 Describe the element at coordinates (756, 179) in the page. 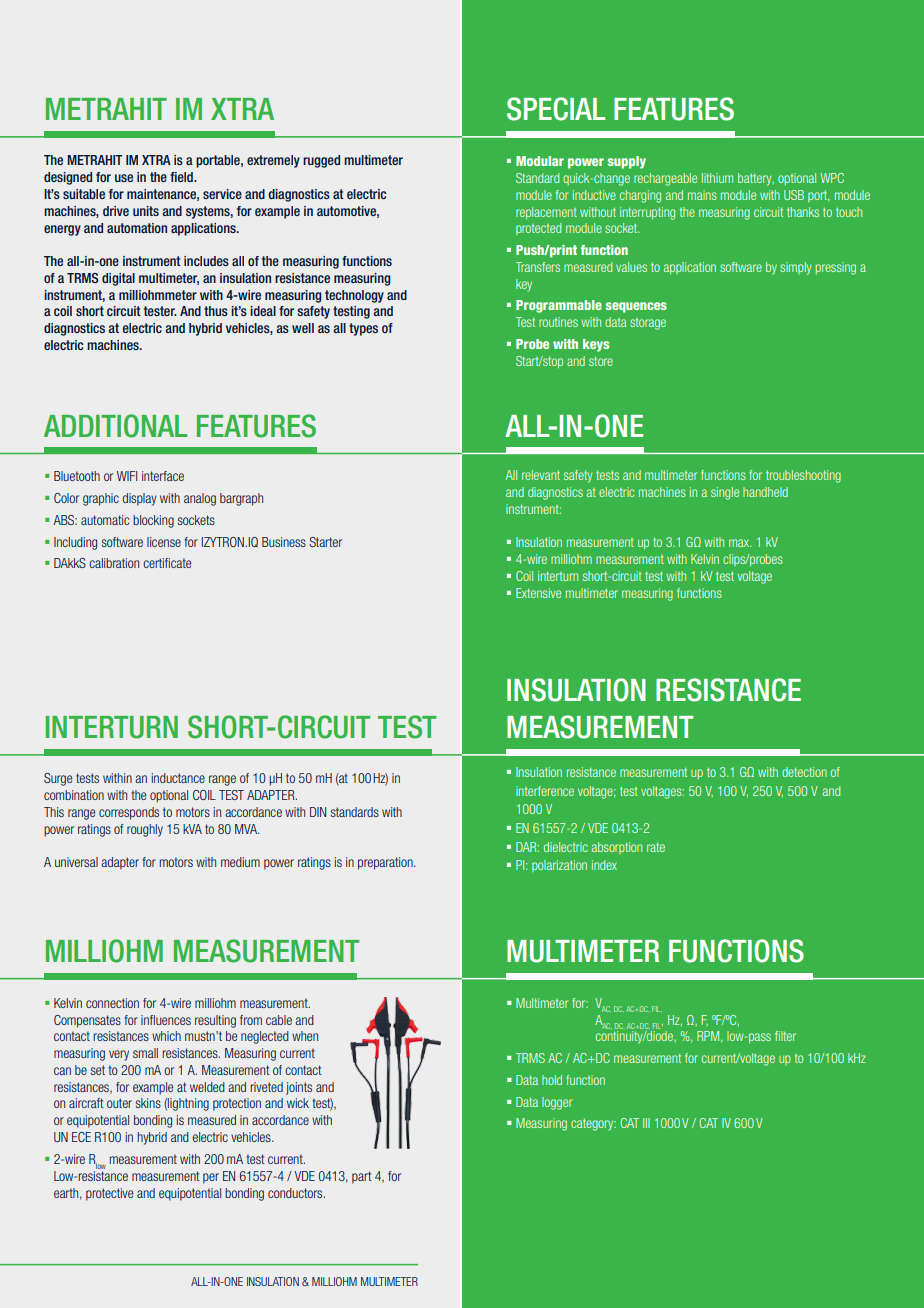

I see `battery` at that location.
